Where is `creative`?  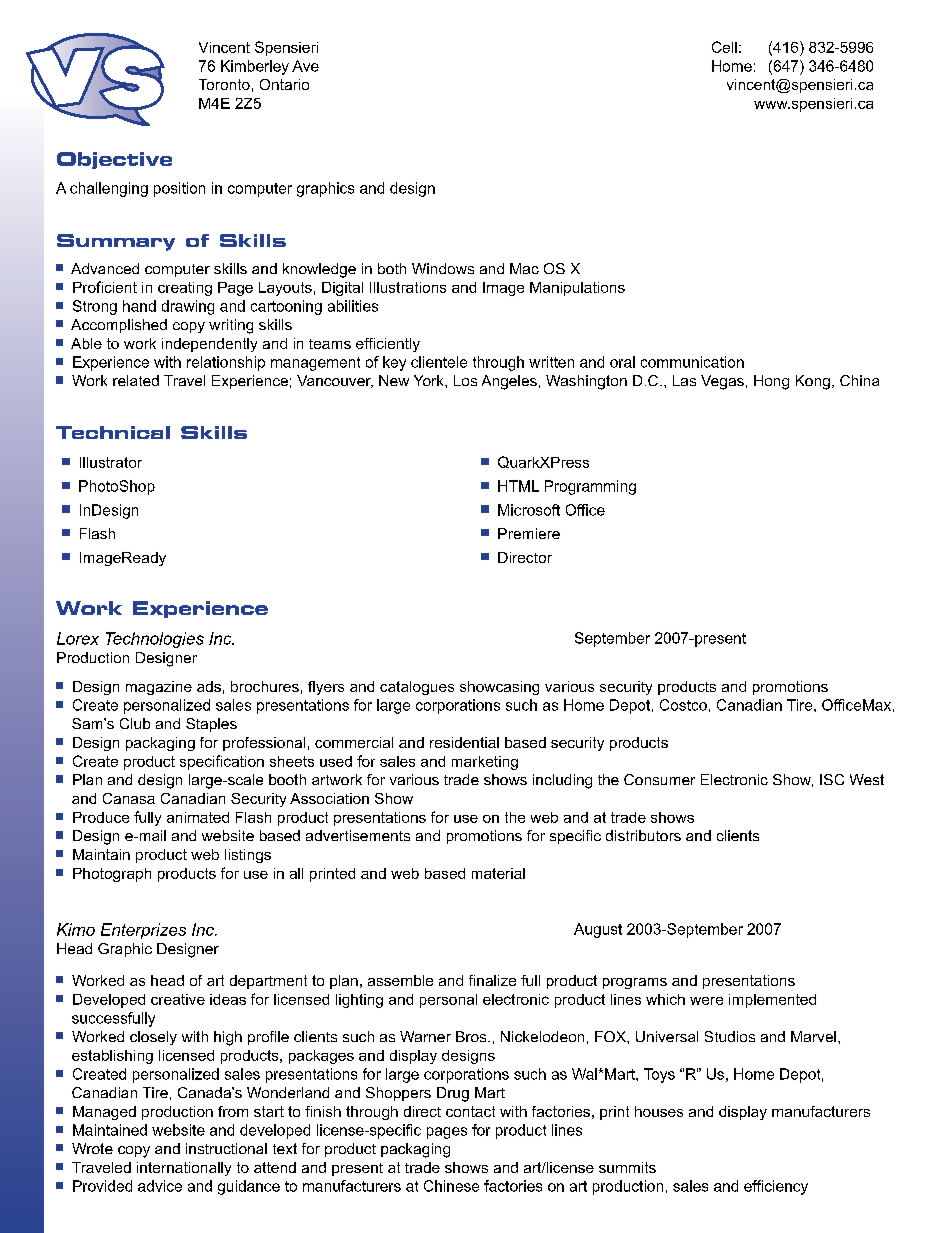 creative is located at coordinates (178, 999).
